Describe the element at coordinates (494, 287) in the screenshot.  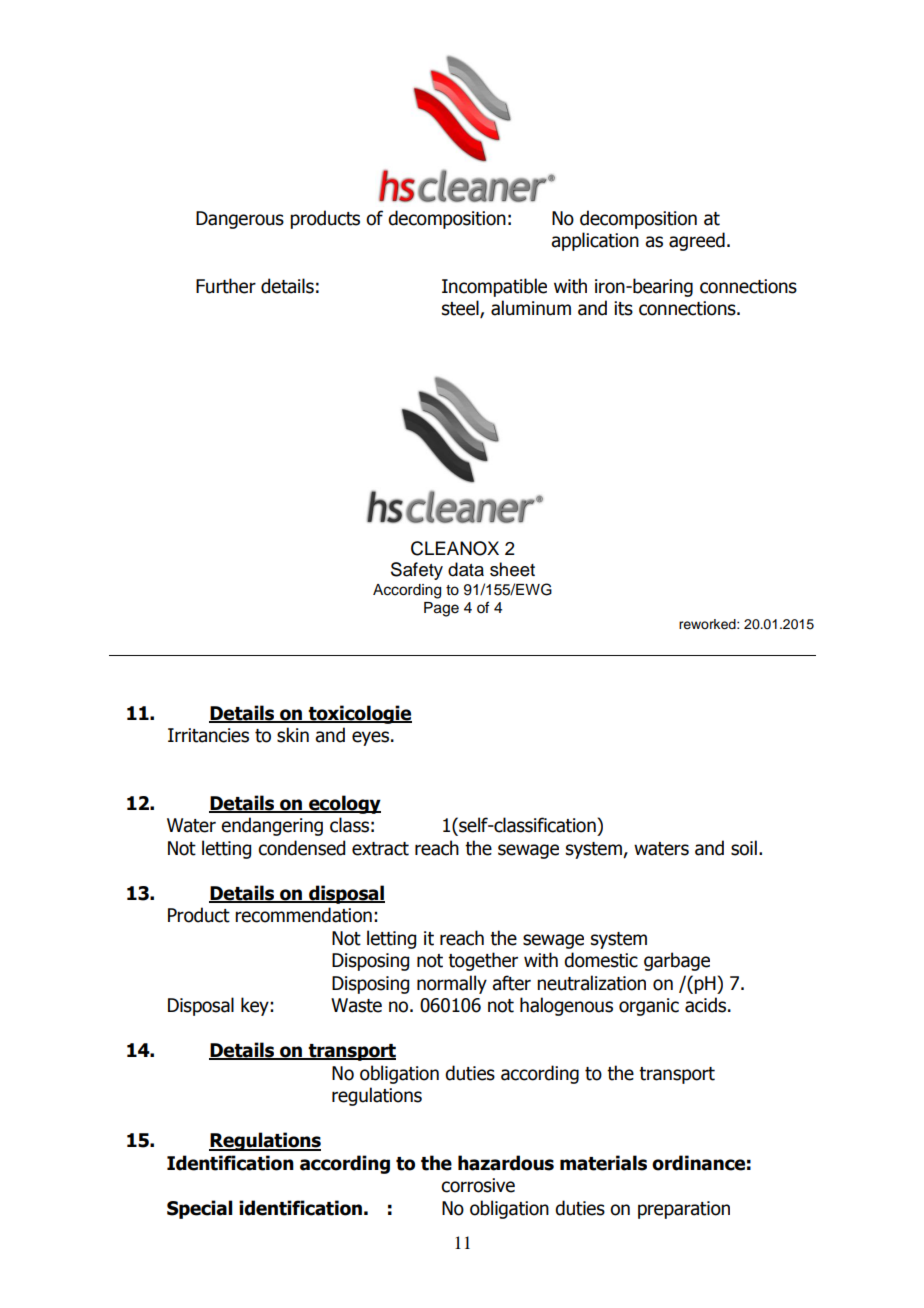
I see `Incompatible` at that location.
